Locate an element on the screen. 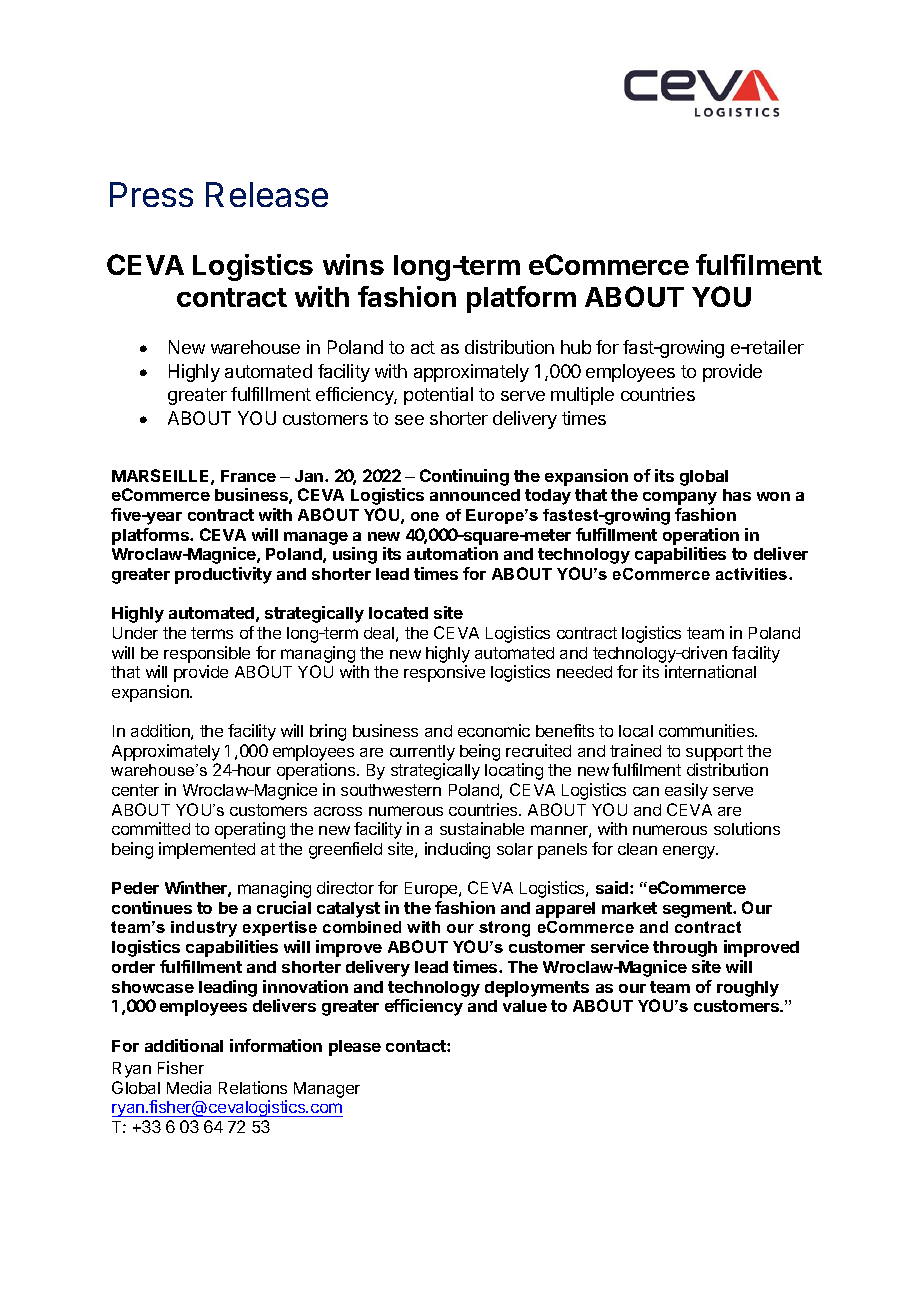  international is located at coordinates (710, 671).
